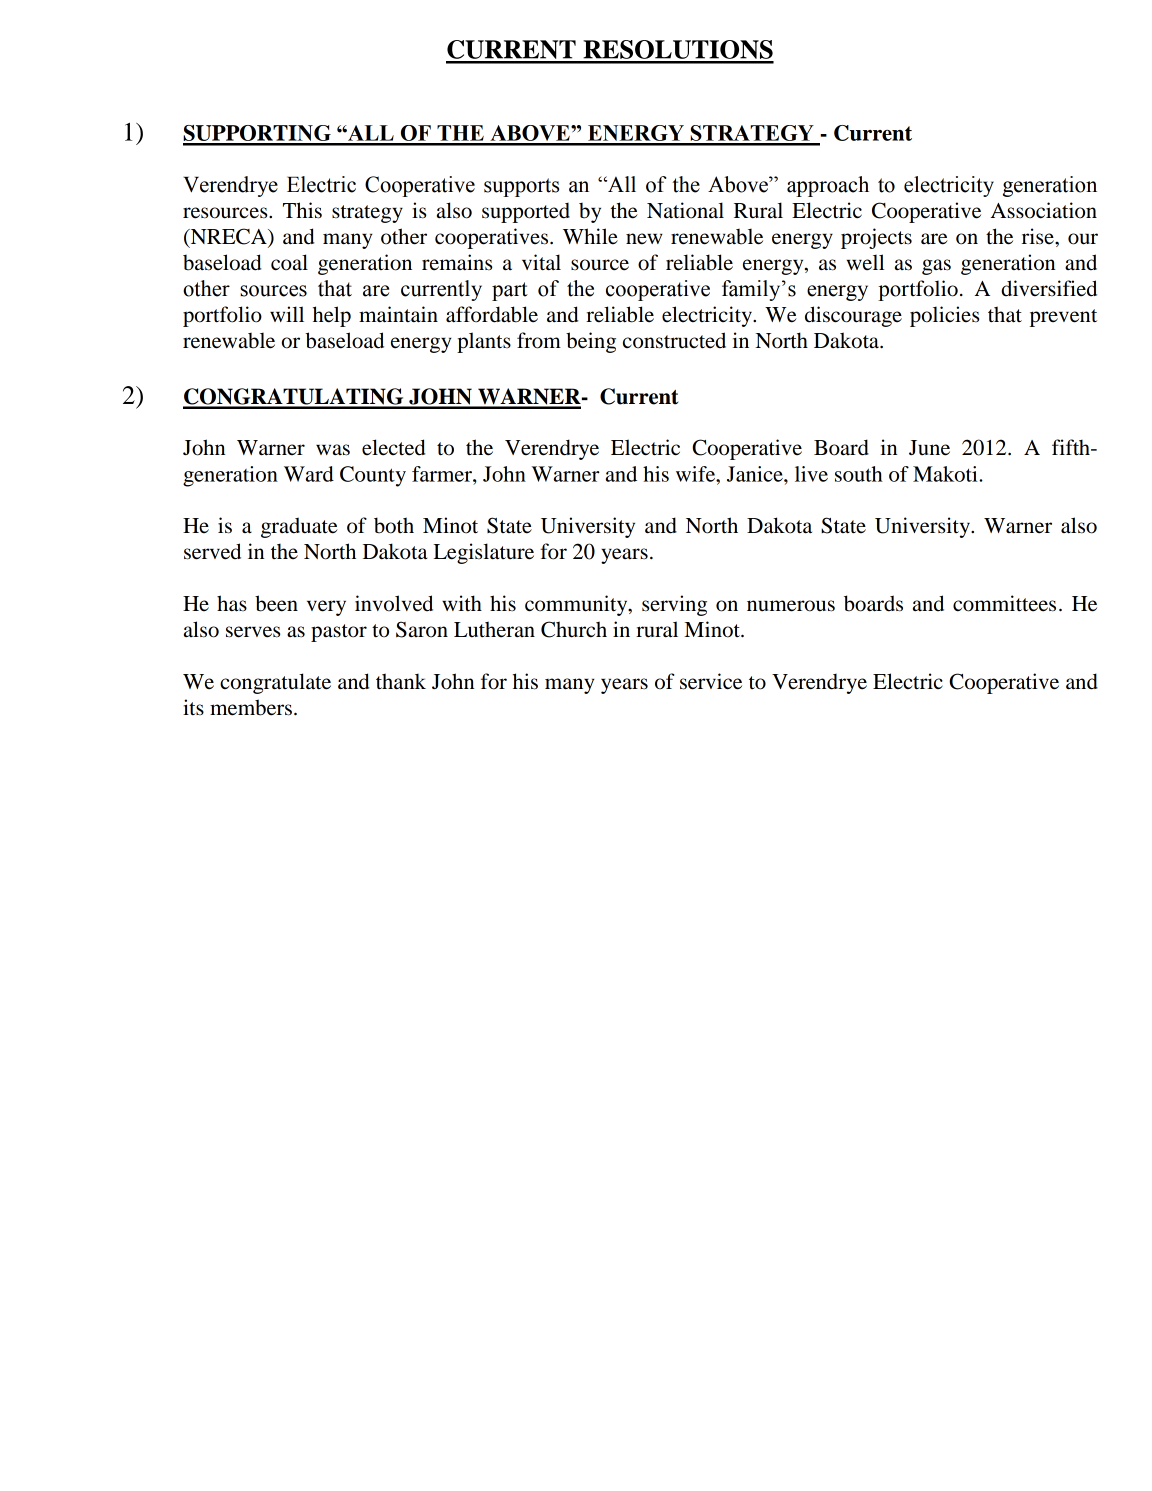  What do you see at coordinates (1004, 603) in the screenshot?
I see `committees` at bounding box center [1004, 603].
